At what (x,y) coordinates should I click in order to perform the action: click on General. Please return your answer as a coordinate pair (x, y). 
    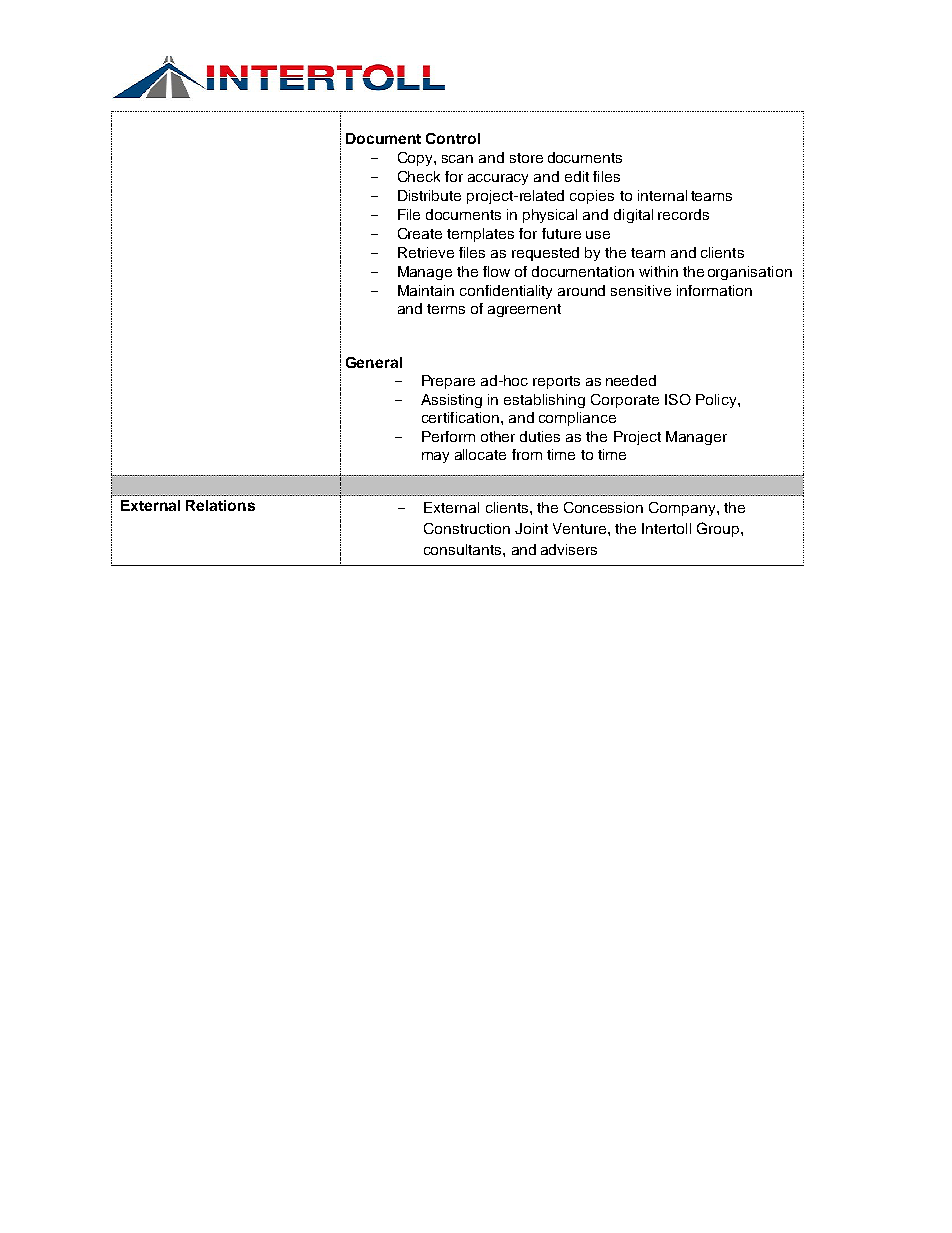
    Looking at the image, I should click on (374, 362).
